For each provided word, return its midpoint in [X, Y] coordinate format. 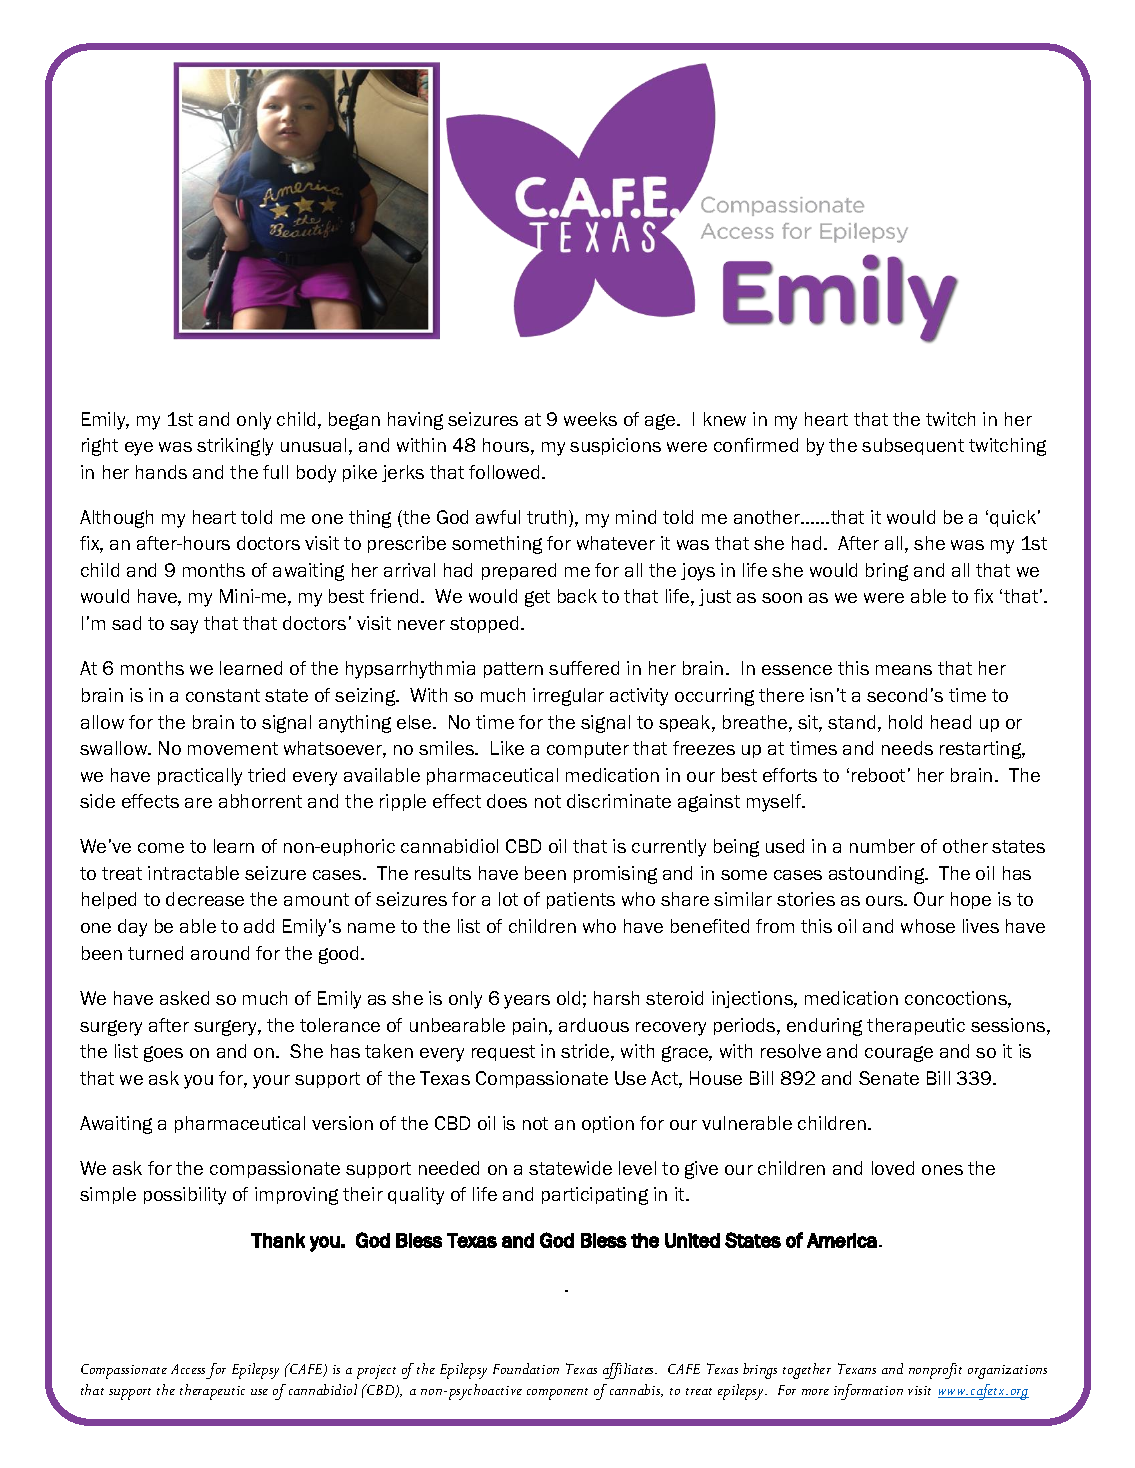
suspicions [615, 446]
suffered [584, 668]
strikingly [235, 447]
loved [893, 1168]
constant [223, 695]
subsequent [913, 446]
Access [188, 1369]
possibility [185, 1196]
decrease [205, 899]
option [608, 1124]
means [904, 670]
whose [928, 926]
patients [581, 900]
